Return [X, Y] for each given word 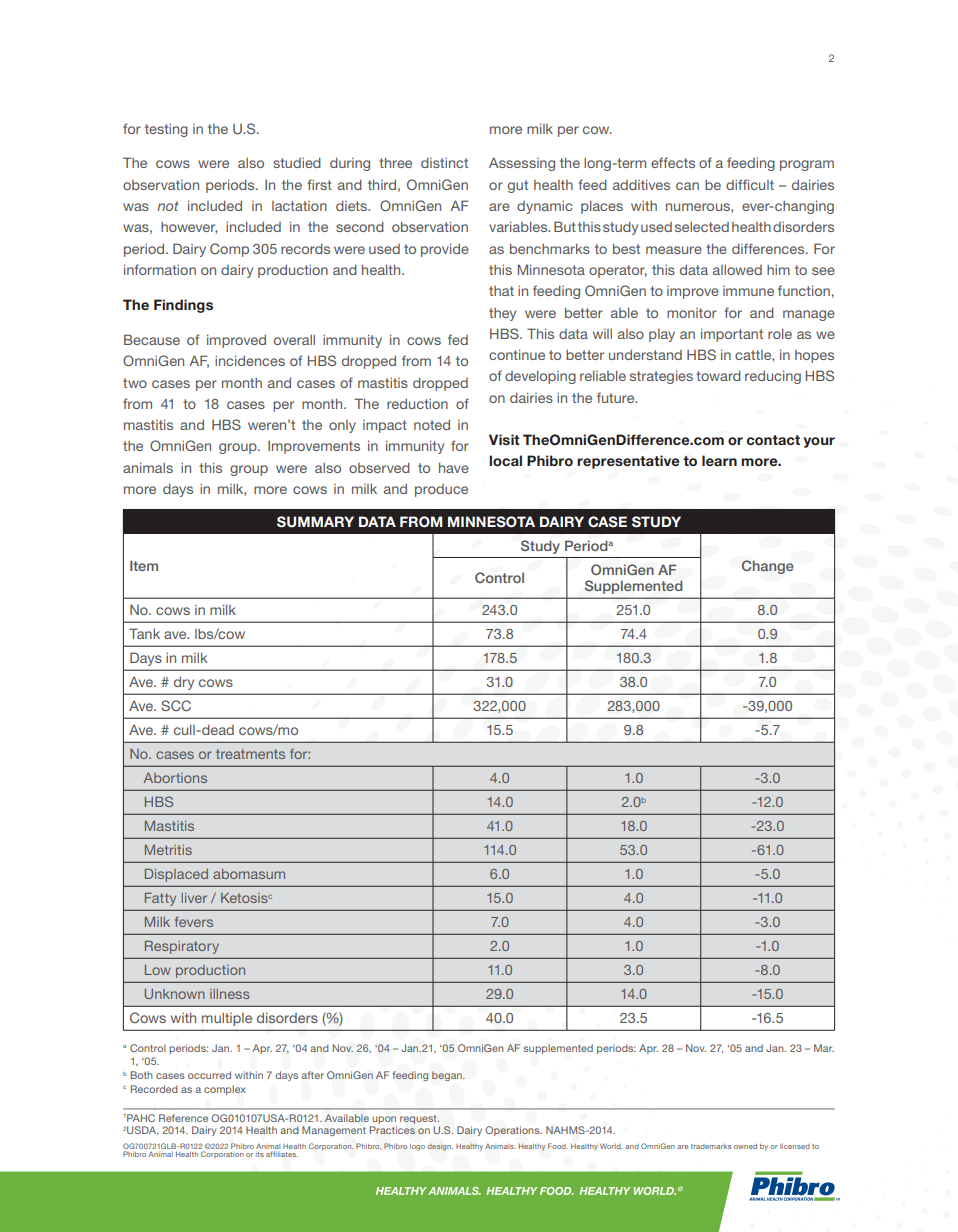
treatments [250, 754]
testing [166, 130]
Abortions [175, 778]
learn [719, 460]
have [454, 467]
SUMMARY [315, 522]
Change [768, 567]
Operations [513, 1131]
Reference [183, 1118]
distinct [444, 163]
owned [745, 1146]
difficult [750, 184]
